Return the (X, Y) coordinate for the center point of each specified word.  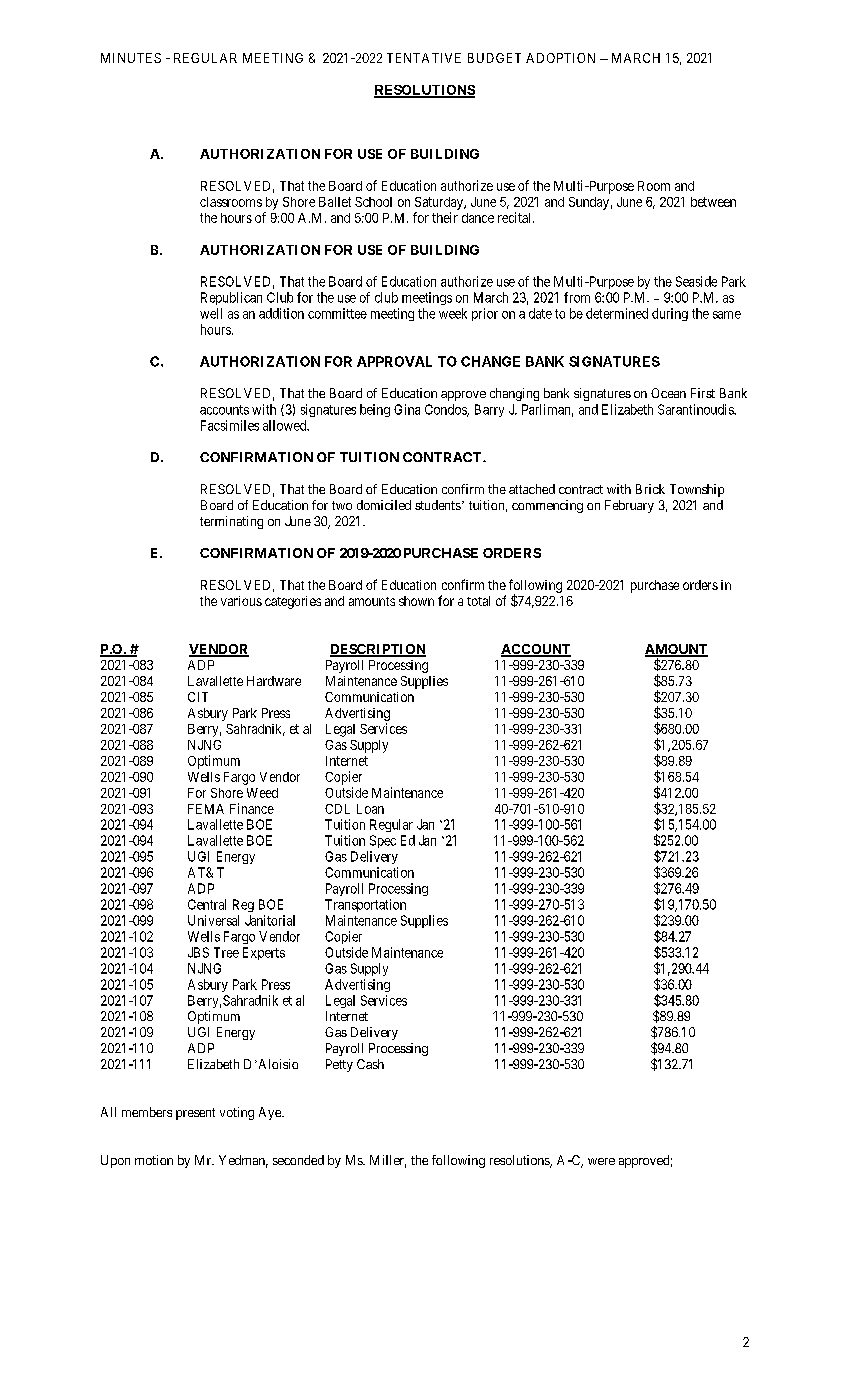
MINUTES (131, 58)
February (629, 506)
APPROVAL (394, 361)
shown (416, 601)
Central (207, 904)
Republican (231, 298)
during (670, 314)
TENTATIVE (424, 58)
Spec (383, 841)
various (241, 601)
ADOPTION (560, 58)
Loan (370, 809)
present (195, 1114)
